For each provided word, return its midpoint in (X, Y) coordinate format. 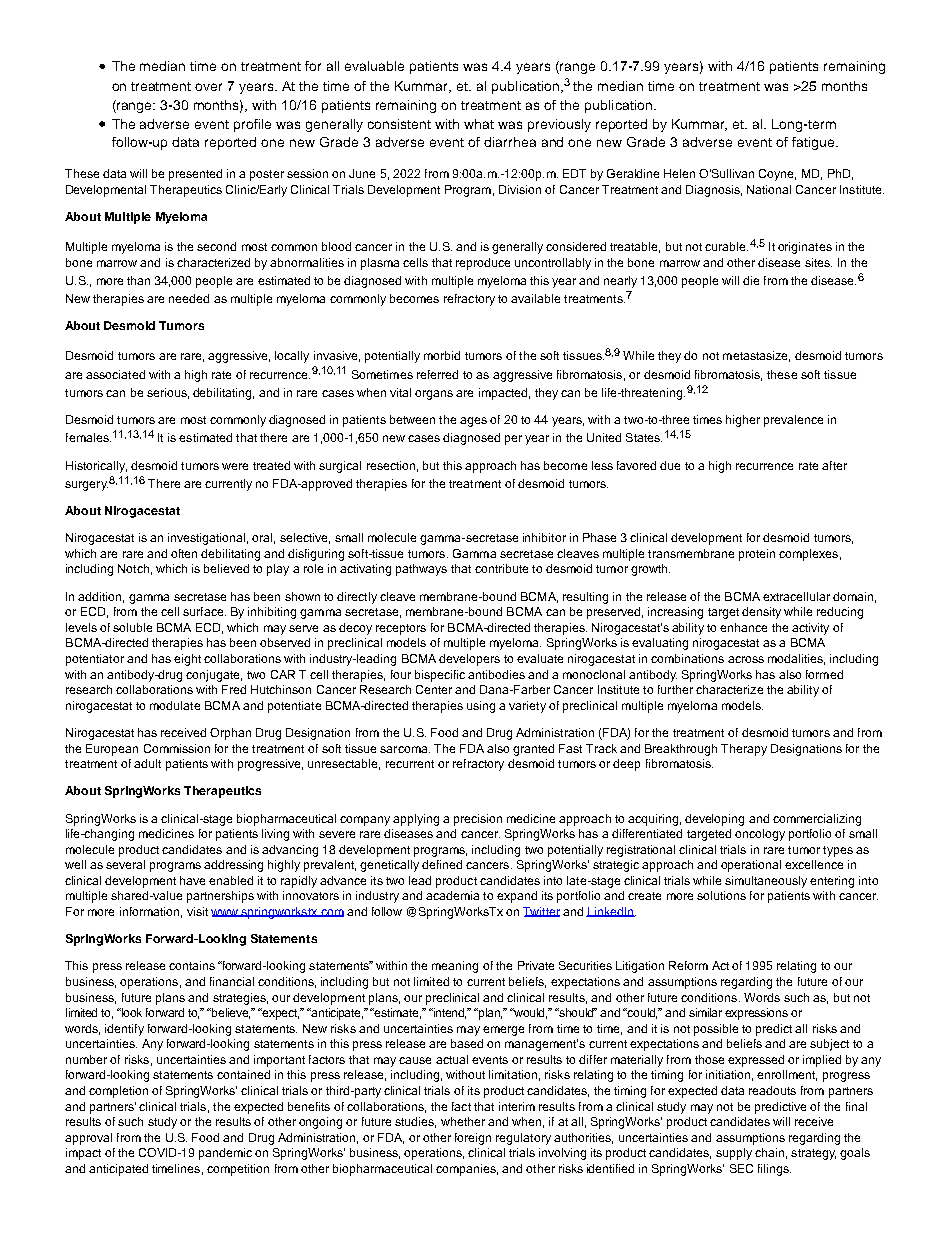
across (746, 659)
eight (187, 660)
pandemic (225, 1154)
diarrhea (510, 142)
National (769, 189)
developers (469, 660)
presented (195, 175)
